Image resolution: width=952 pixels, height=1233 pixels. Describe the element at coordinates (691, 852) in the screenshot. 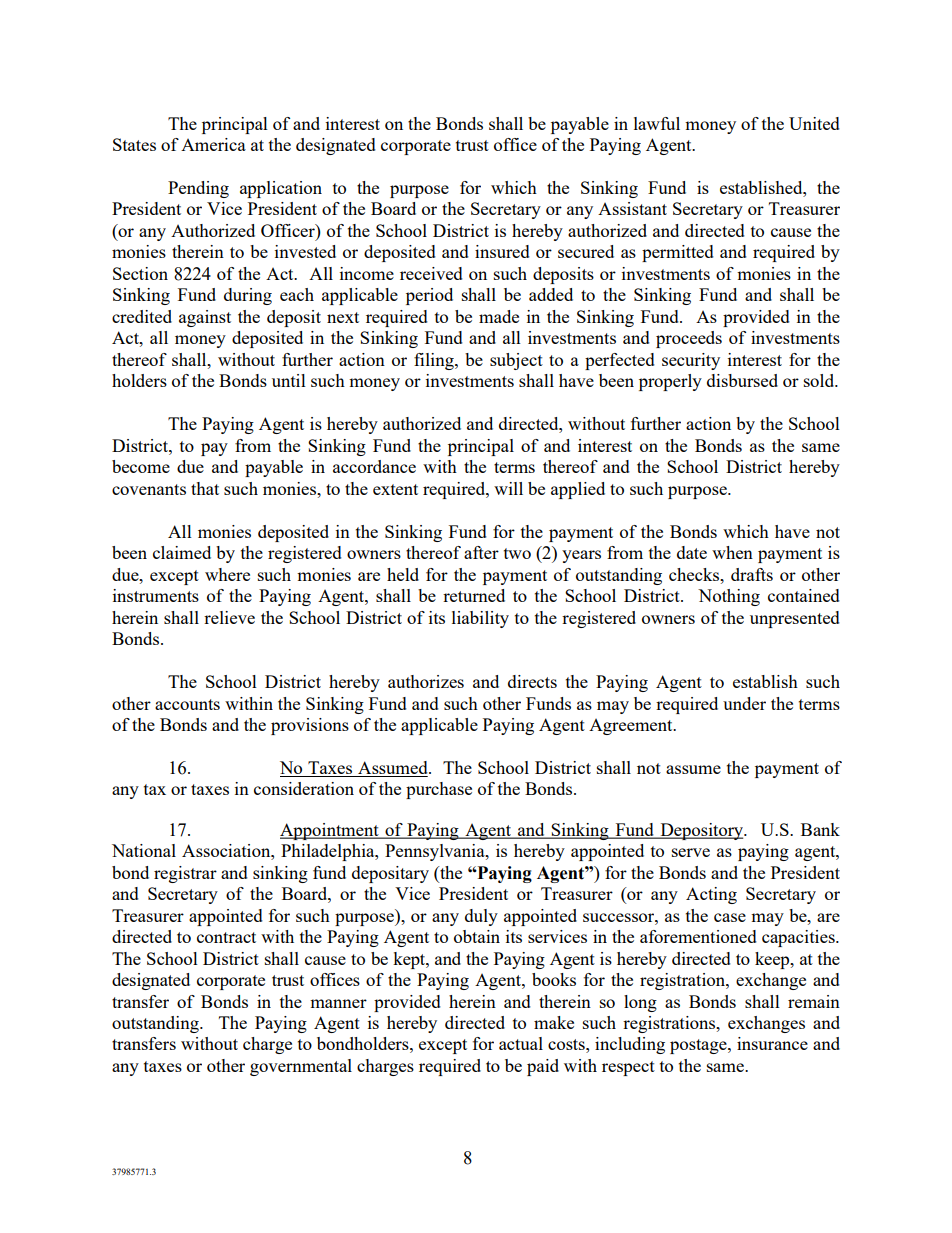

I see `serve` at that location.
